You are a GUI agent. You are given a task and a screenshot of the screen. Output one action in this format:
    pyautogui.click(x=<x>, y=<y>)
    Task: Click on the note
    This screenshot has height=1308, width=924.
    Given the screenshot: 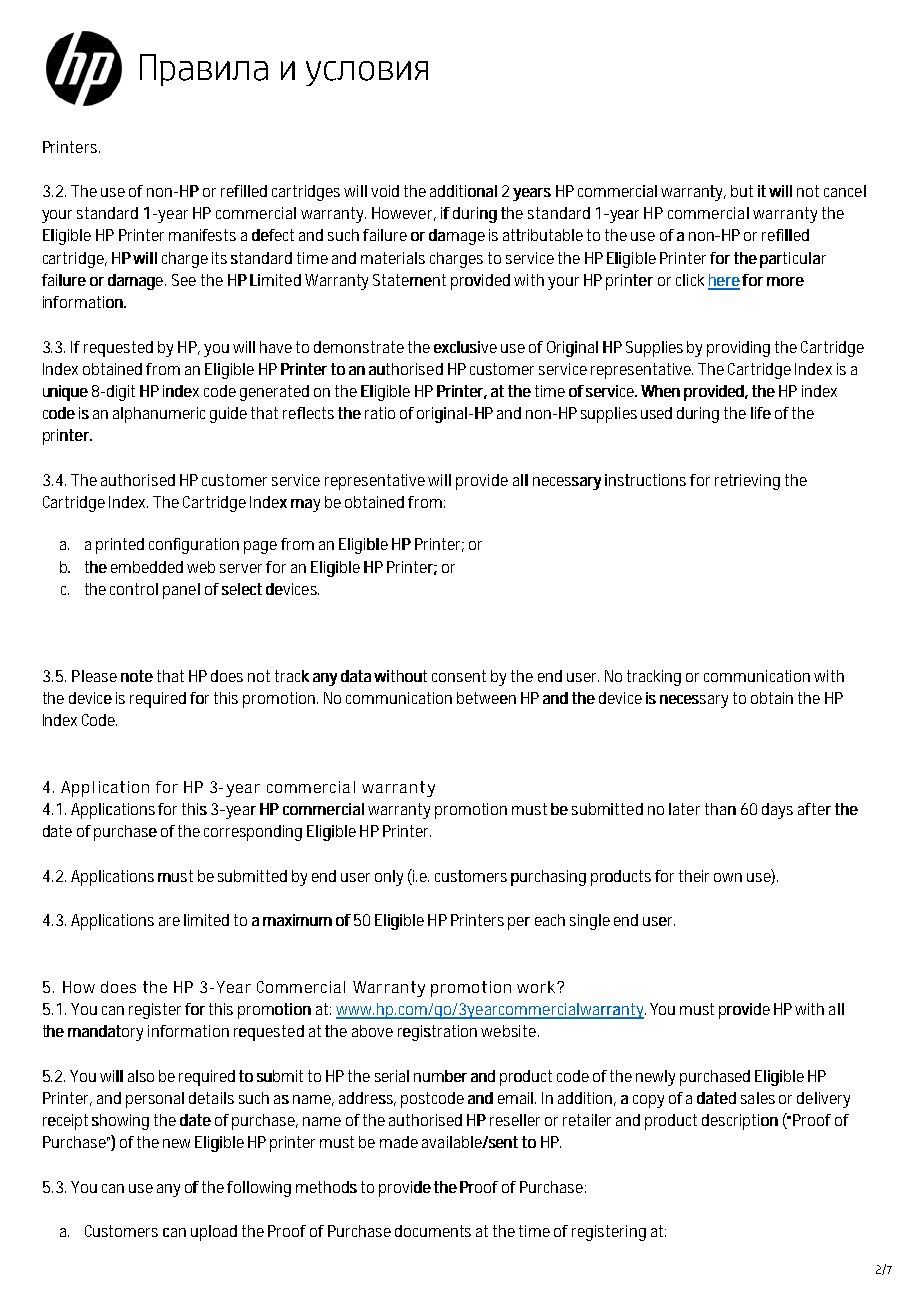 What is the action you would take?
    pyautogui.click(x=137, y=676)
